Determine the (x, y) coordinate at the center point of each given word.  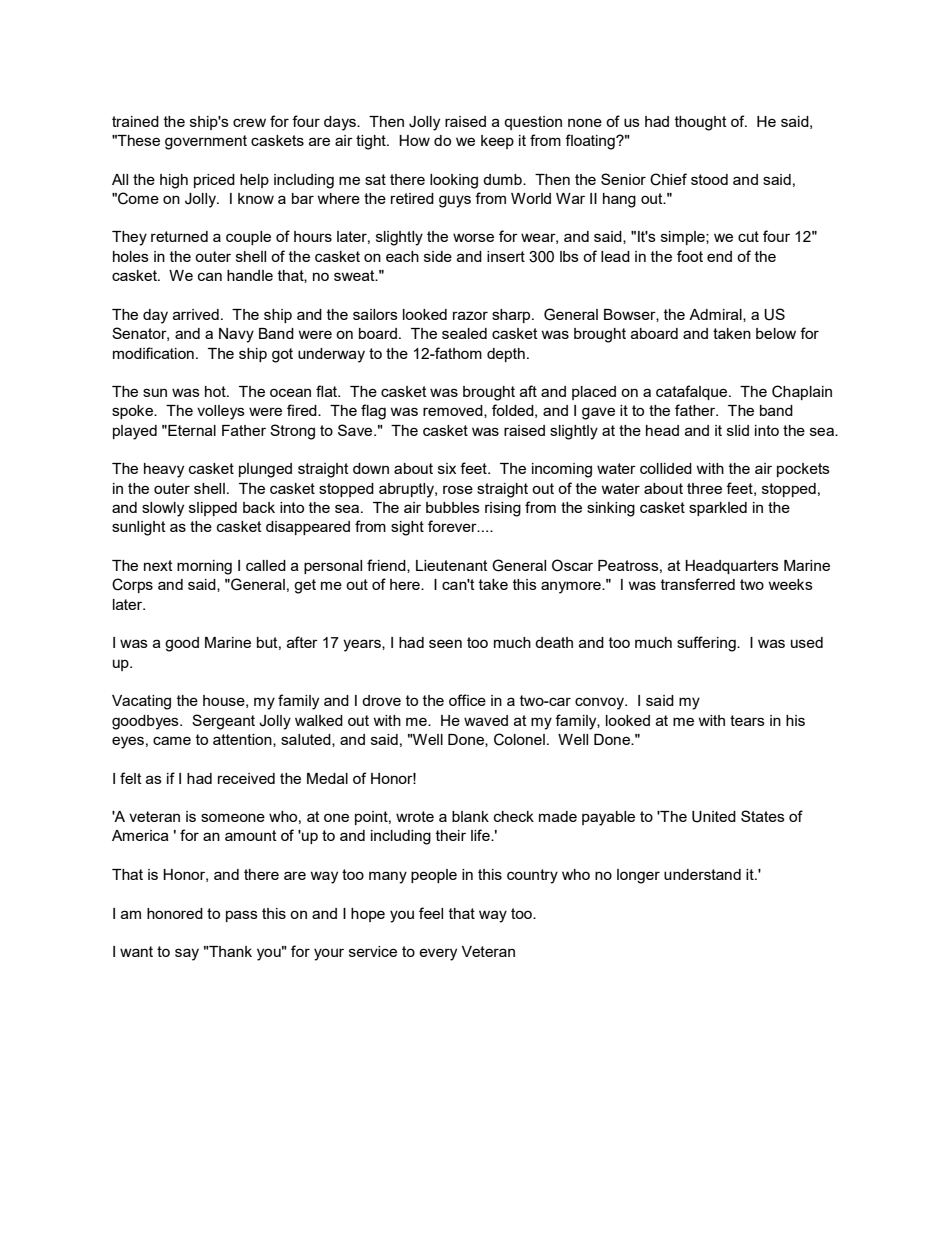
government (206, 142)
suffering (707, 644)
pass (242, 916)
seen (445, 643)
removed (454, 411)
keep (497, 142)
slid (738, 430)
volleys (221, 412)
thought (701, 123)
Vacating (141, 702)
